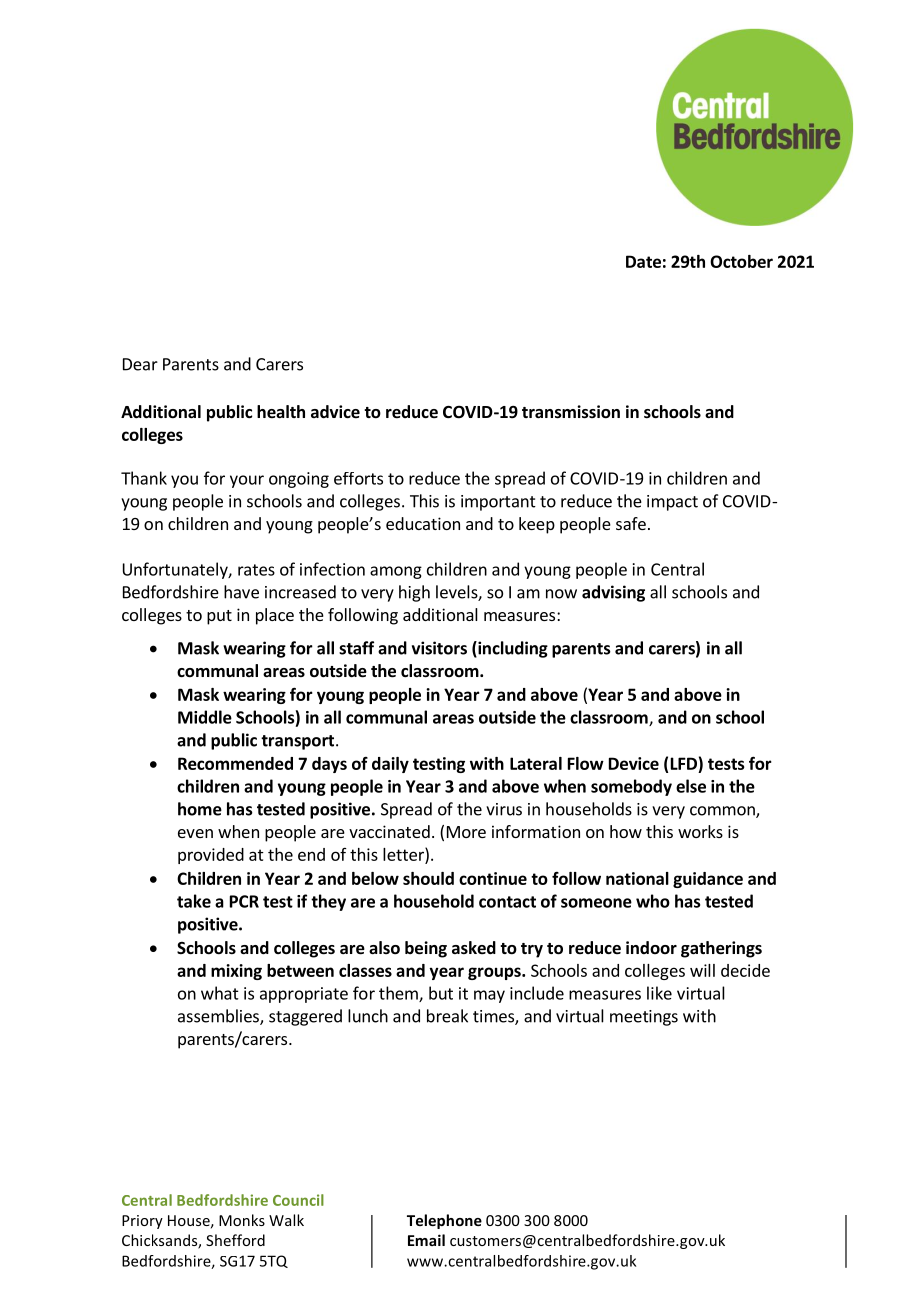 This screenshot has width=924, height=1308. I want to click on Dear, so click(140, 364).
